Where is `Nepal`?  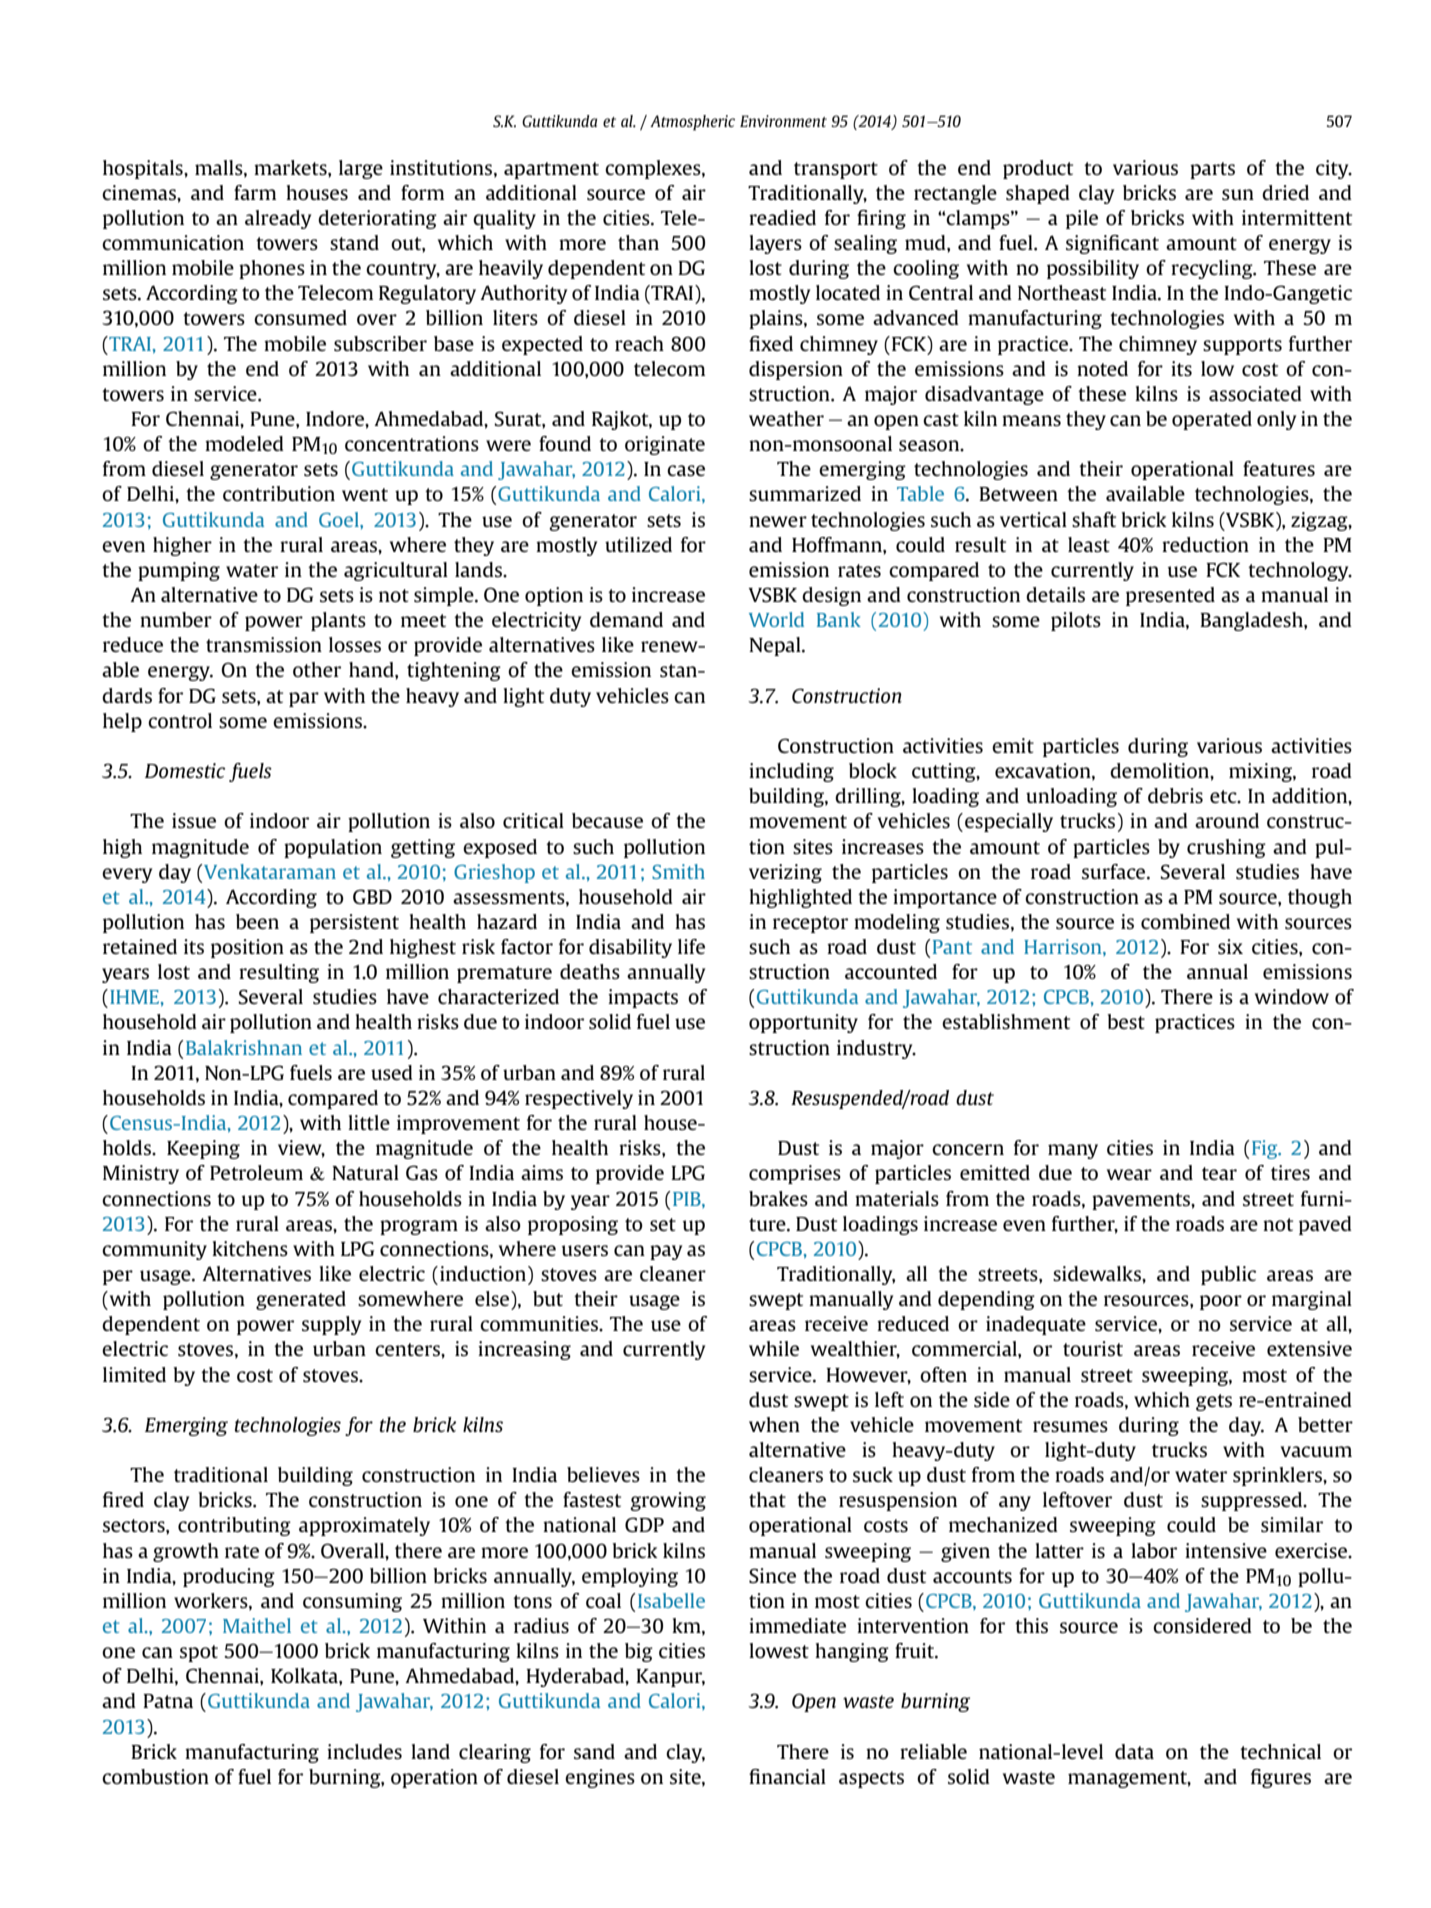 Nepal is located at coordinates (776, 646).
